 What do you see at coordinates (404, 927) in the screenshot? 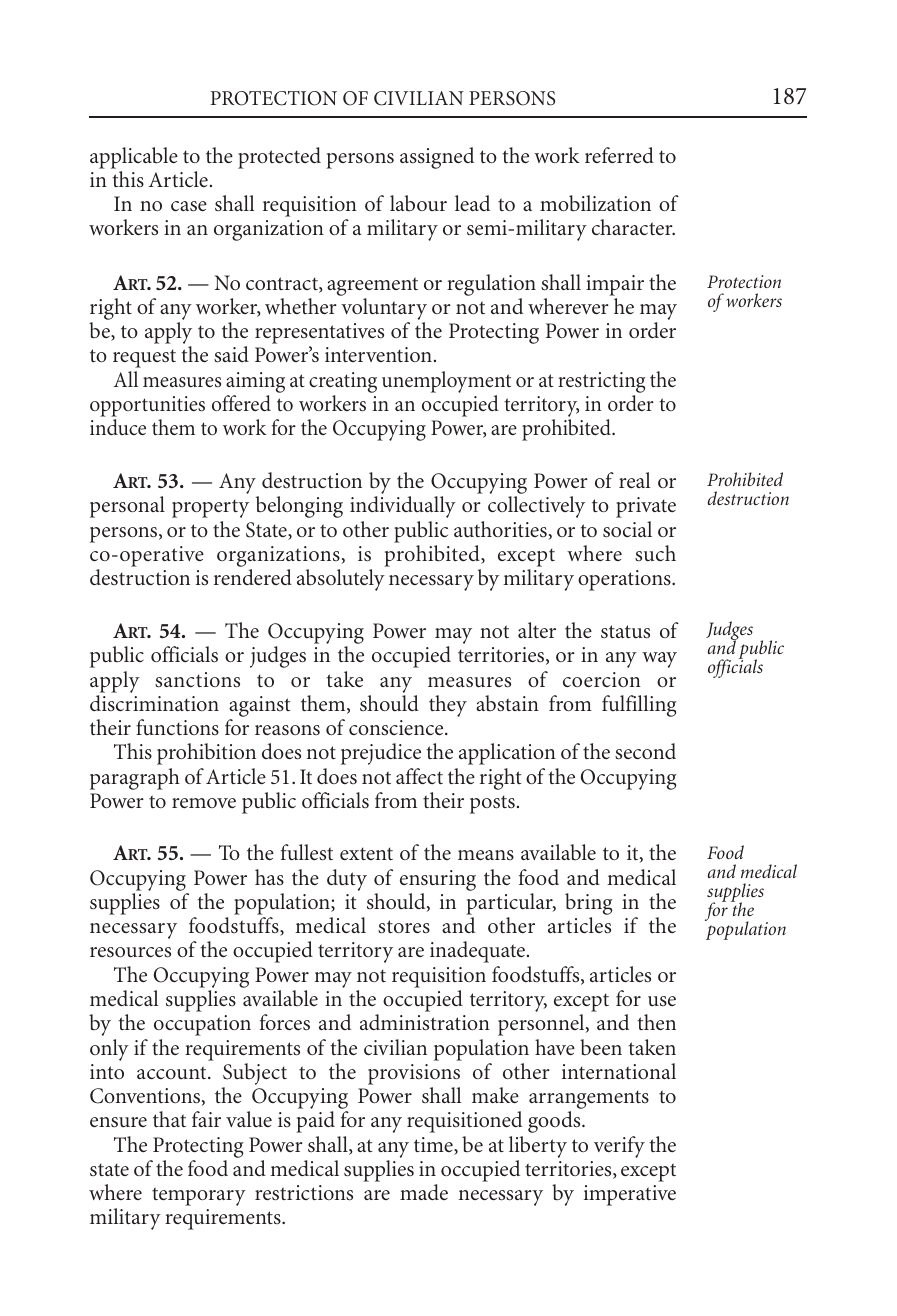
I see `stores` at bounding box center [404, 927].
